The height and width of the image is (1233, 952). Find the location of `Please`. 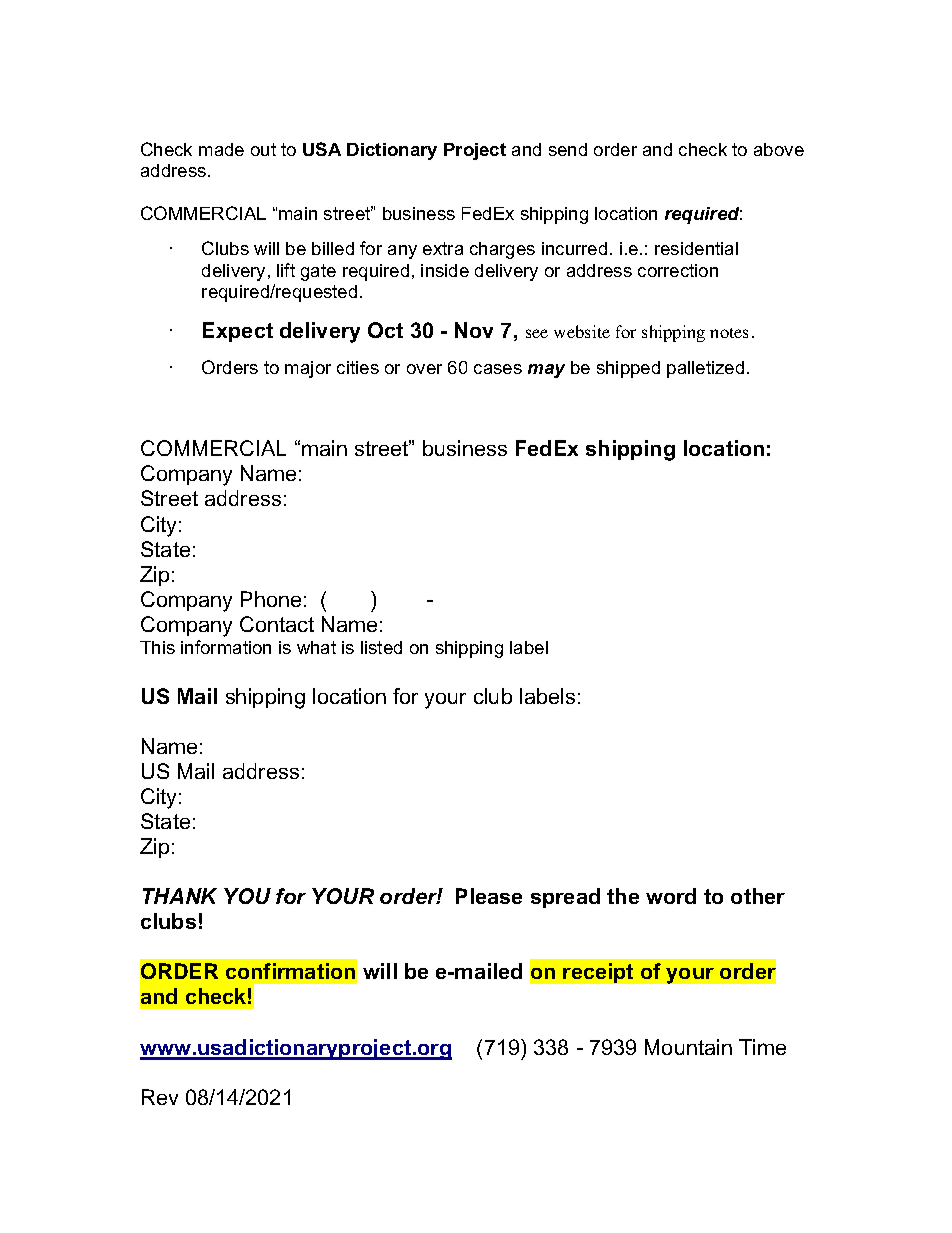

Please is located at coordinates (489, 896).
